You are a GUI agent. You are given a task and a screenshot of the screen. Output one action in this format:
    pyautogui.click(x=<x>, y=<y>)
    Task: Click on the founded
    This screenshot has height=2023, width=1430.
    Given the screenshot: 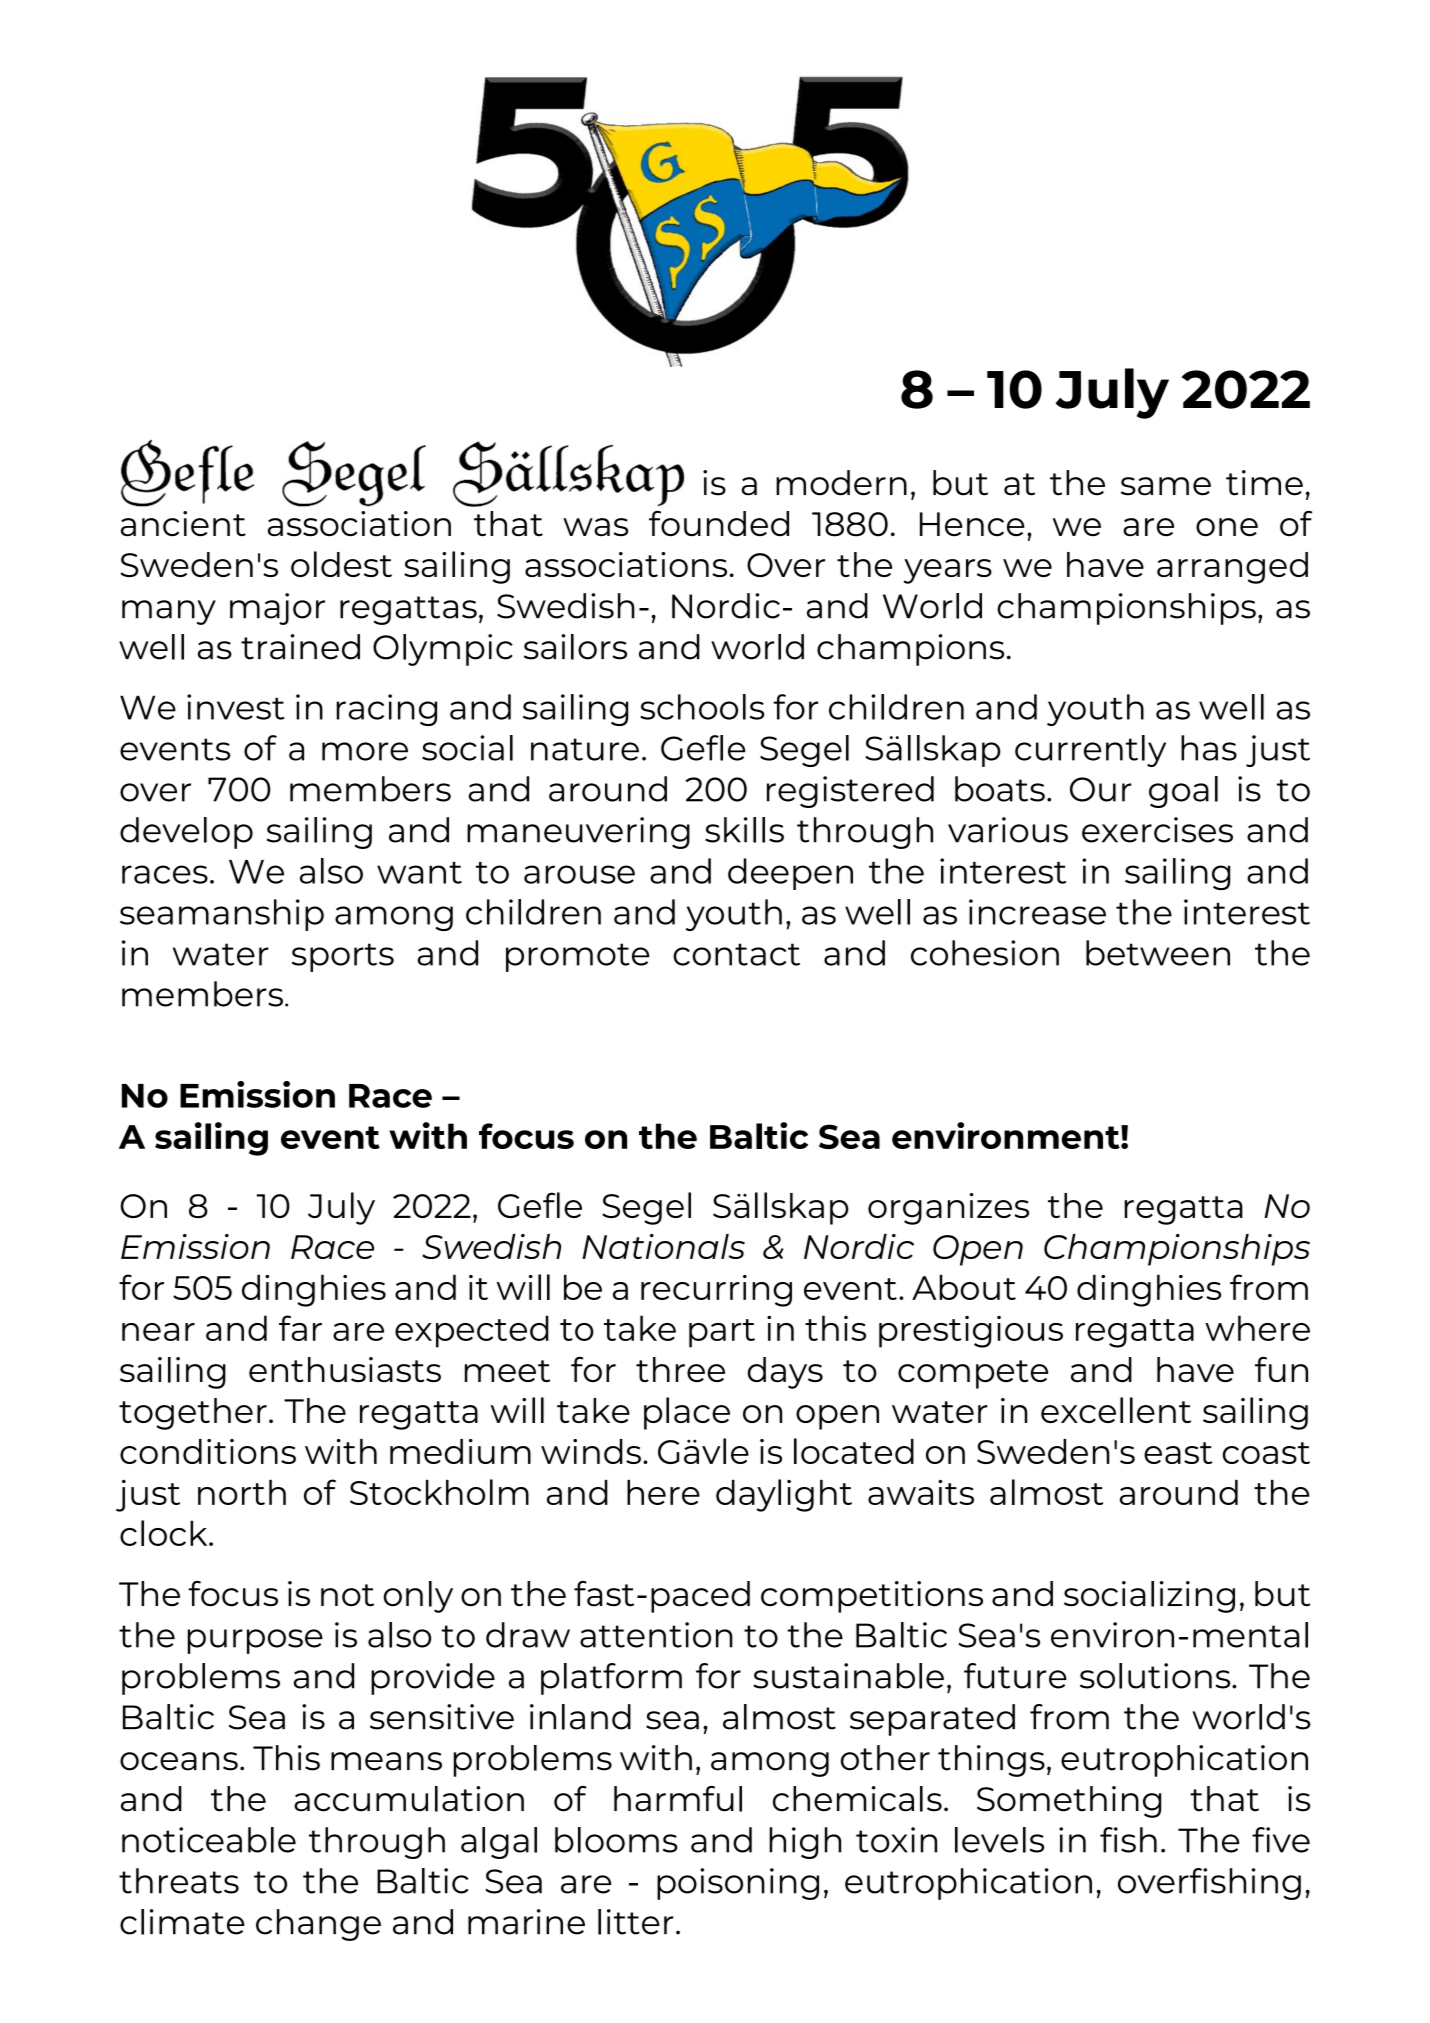 What is the action you would take?
    pyautogui.click(x=719, y=523)
